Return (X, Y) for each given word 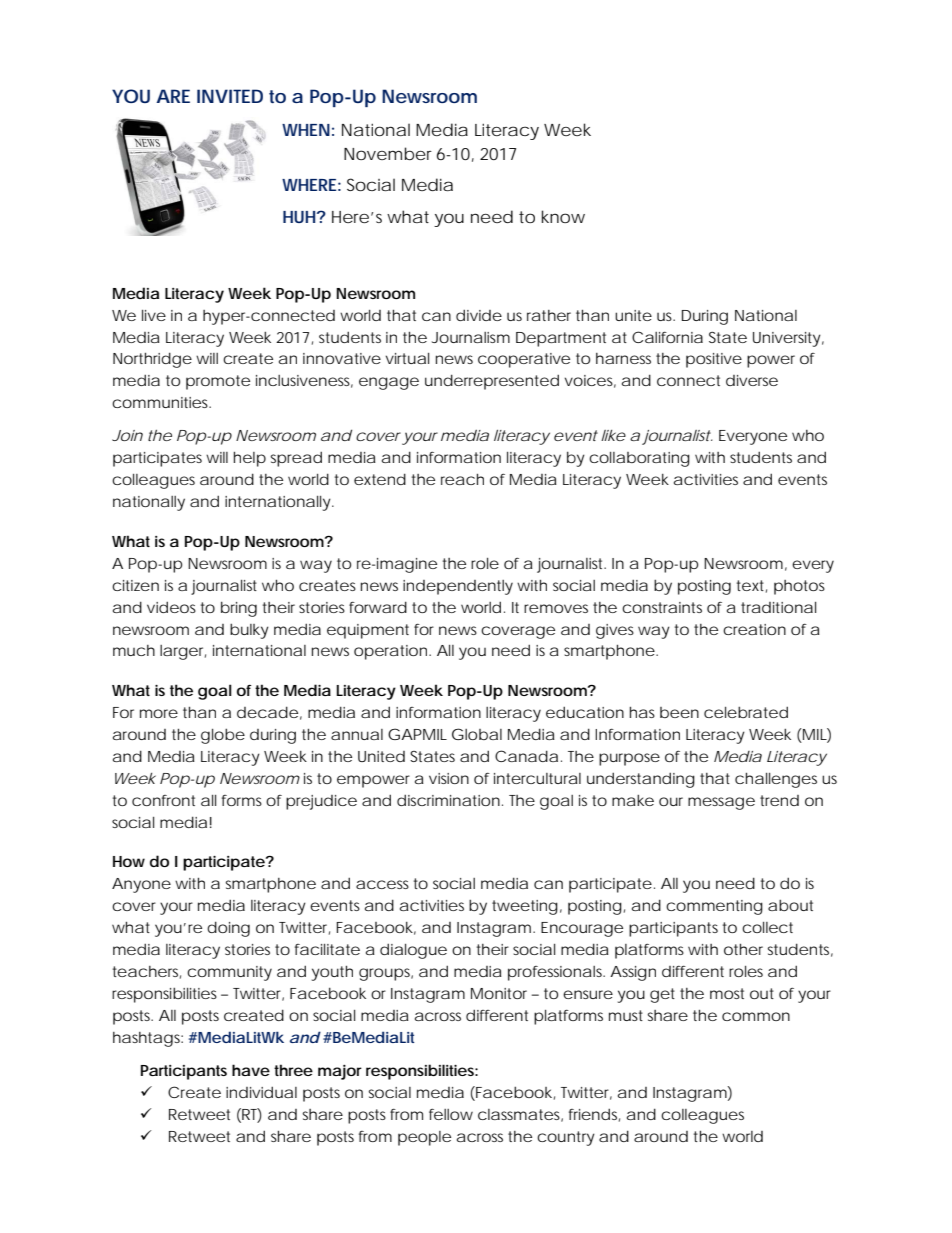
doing (228, 929)
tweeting (525, 907)
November (388, 153)
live (154, 315)
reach (462, 479)
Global (477, 734)
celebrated (746, 712)
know (563, 216)
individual (261, 1092)
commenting (714, 907)
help (250, 459)
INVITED (230, 96)
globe (223, 736)
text (752, 586)
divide (479, 315)
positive (714, 360)
